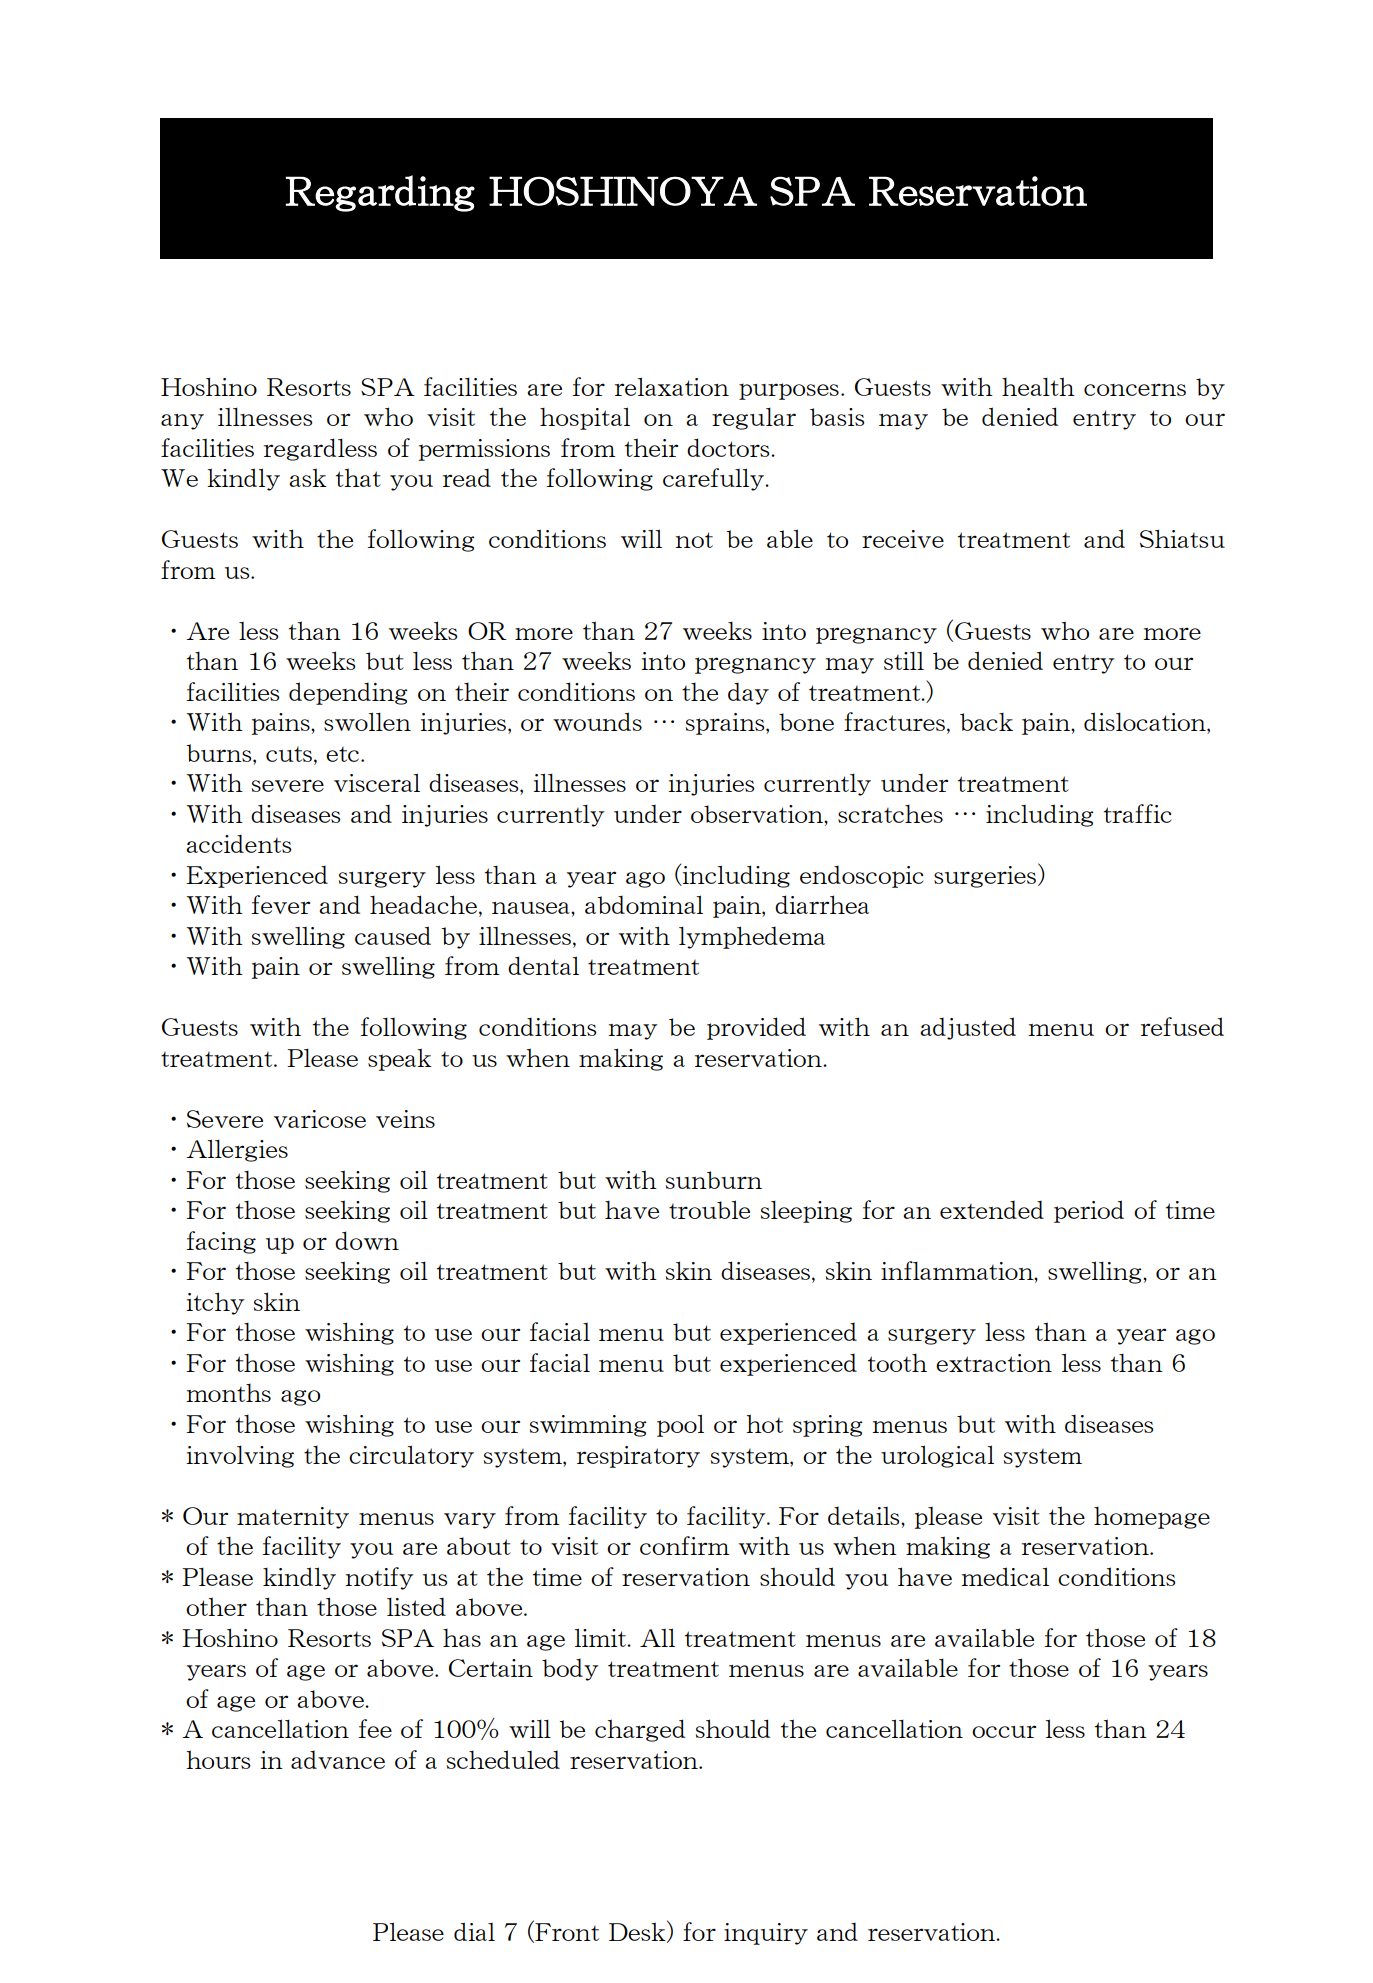 This screenshot has width=1373, height=1983. Describe the element at coordinates (380, 193) in the screenshot. I see `Regarding` at that location.
